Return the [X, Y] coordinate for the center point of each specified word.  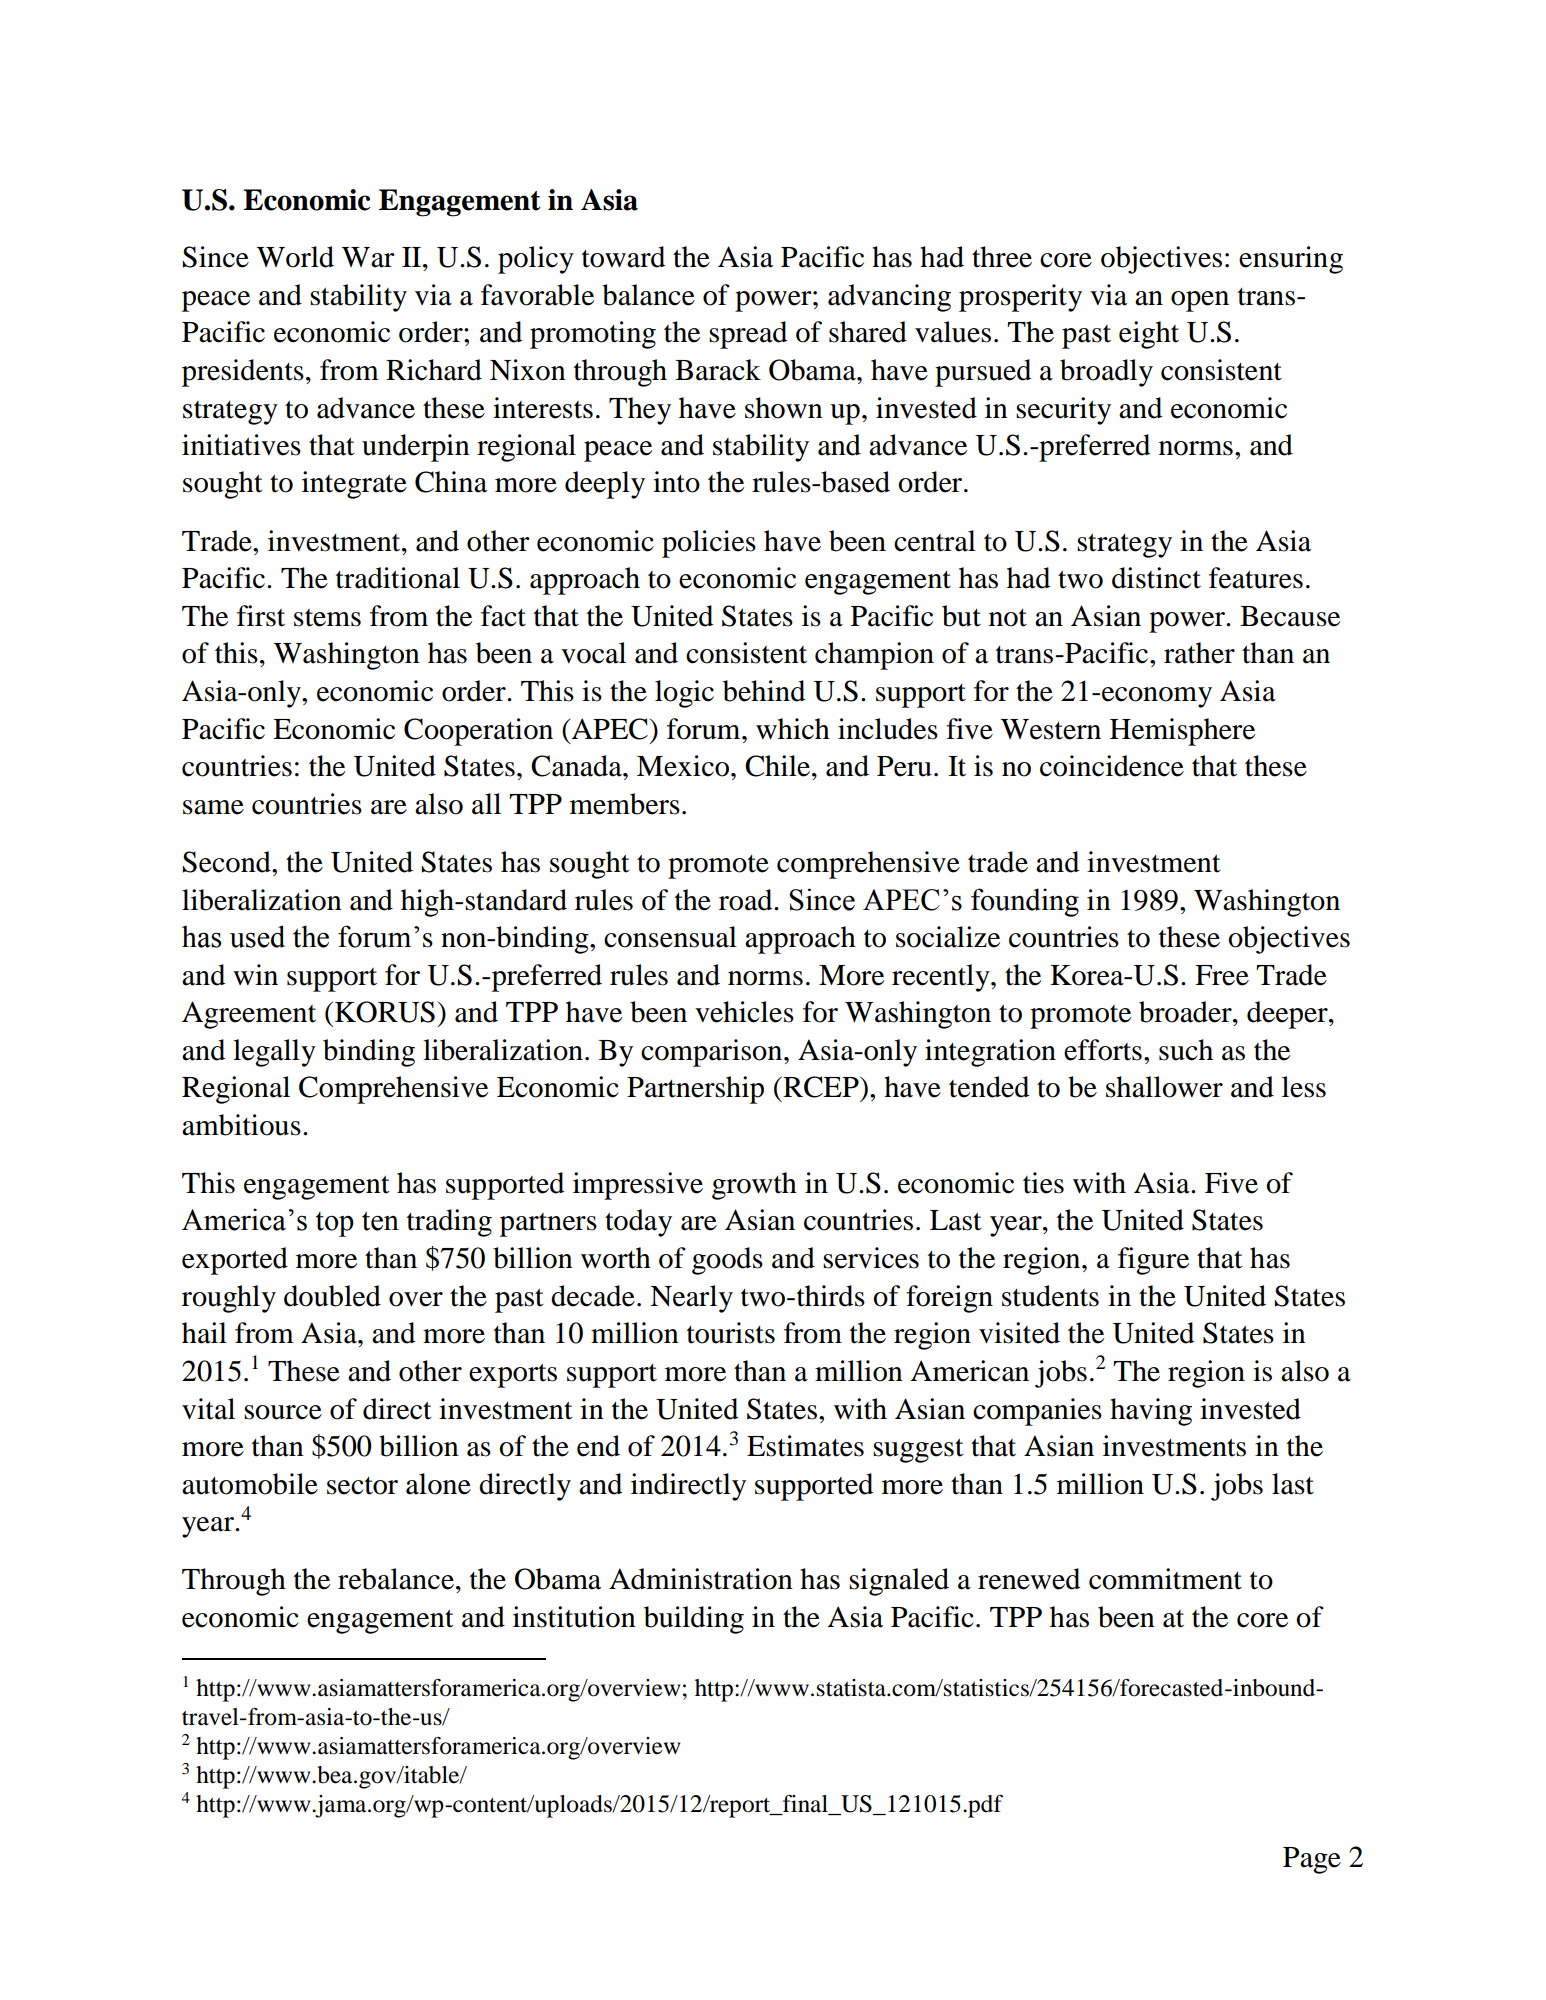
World [295, 257]
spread [748, 335]
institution [574, 1617]
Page [1312, 1860]
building [694, 1620]
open [1200, 301]
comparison [713, 1053]
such [1186, 1050]
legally [274, 1053]
